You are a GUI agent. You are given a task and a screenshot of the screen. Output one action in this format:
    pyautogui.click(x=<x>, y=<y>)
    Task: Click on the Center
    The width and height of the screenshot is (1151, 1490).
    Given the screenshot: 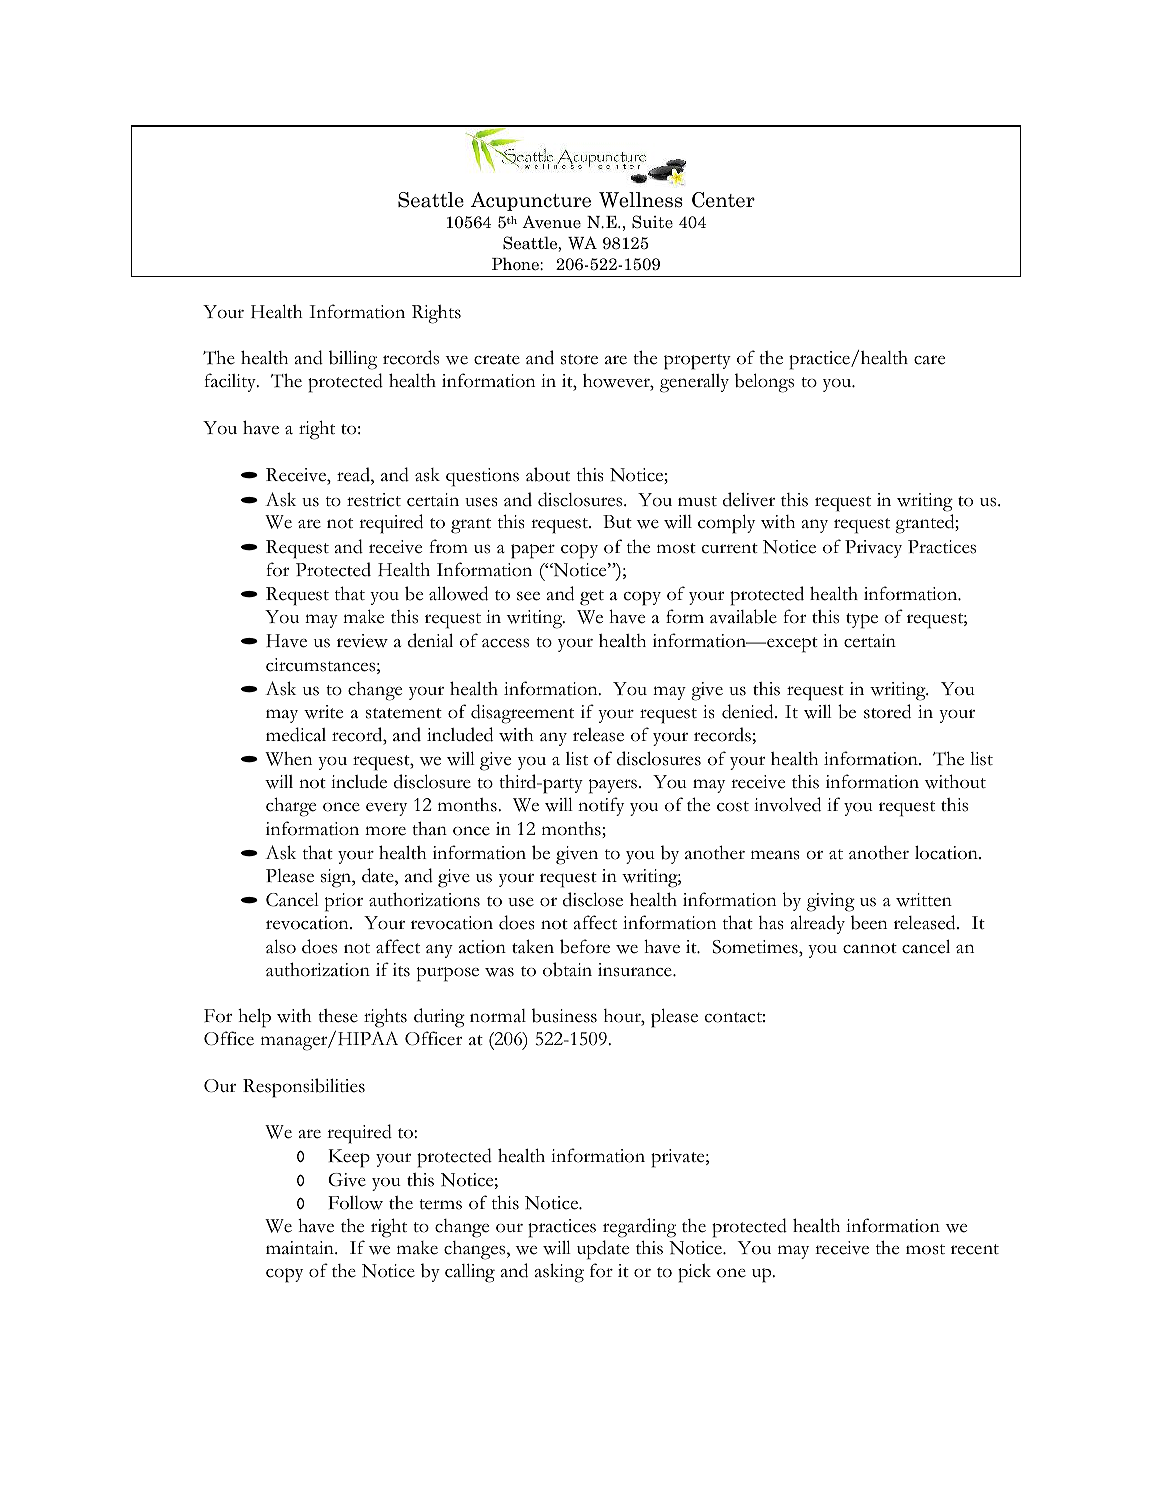 What is the action you would take?
    pyautogui.click(x=723, y=200)
